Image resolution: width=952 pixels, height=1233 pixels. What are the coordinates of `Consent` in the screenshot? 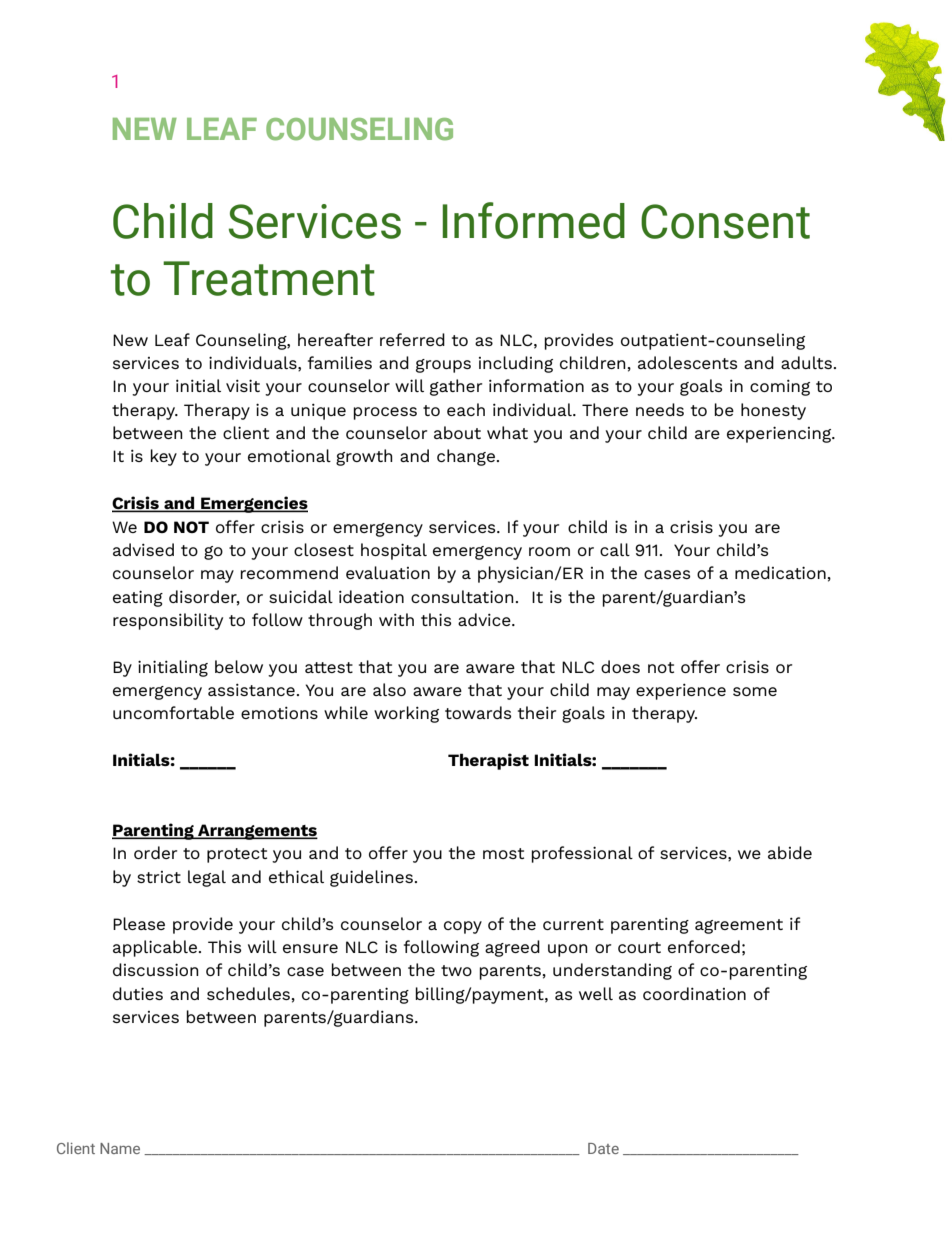 It's located at (725, 221).
